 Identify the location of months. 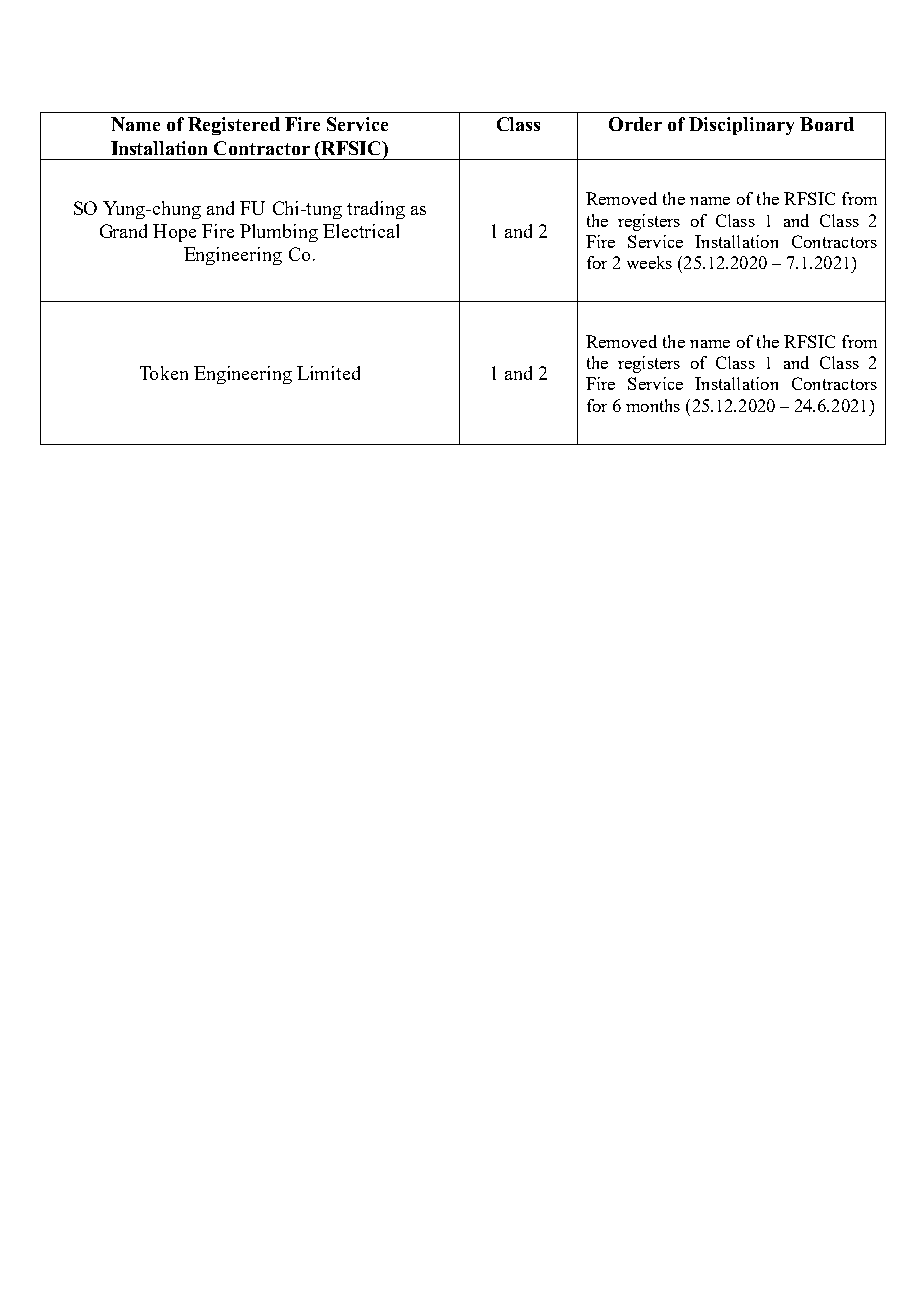
(653, 405).
